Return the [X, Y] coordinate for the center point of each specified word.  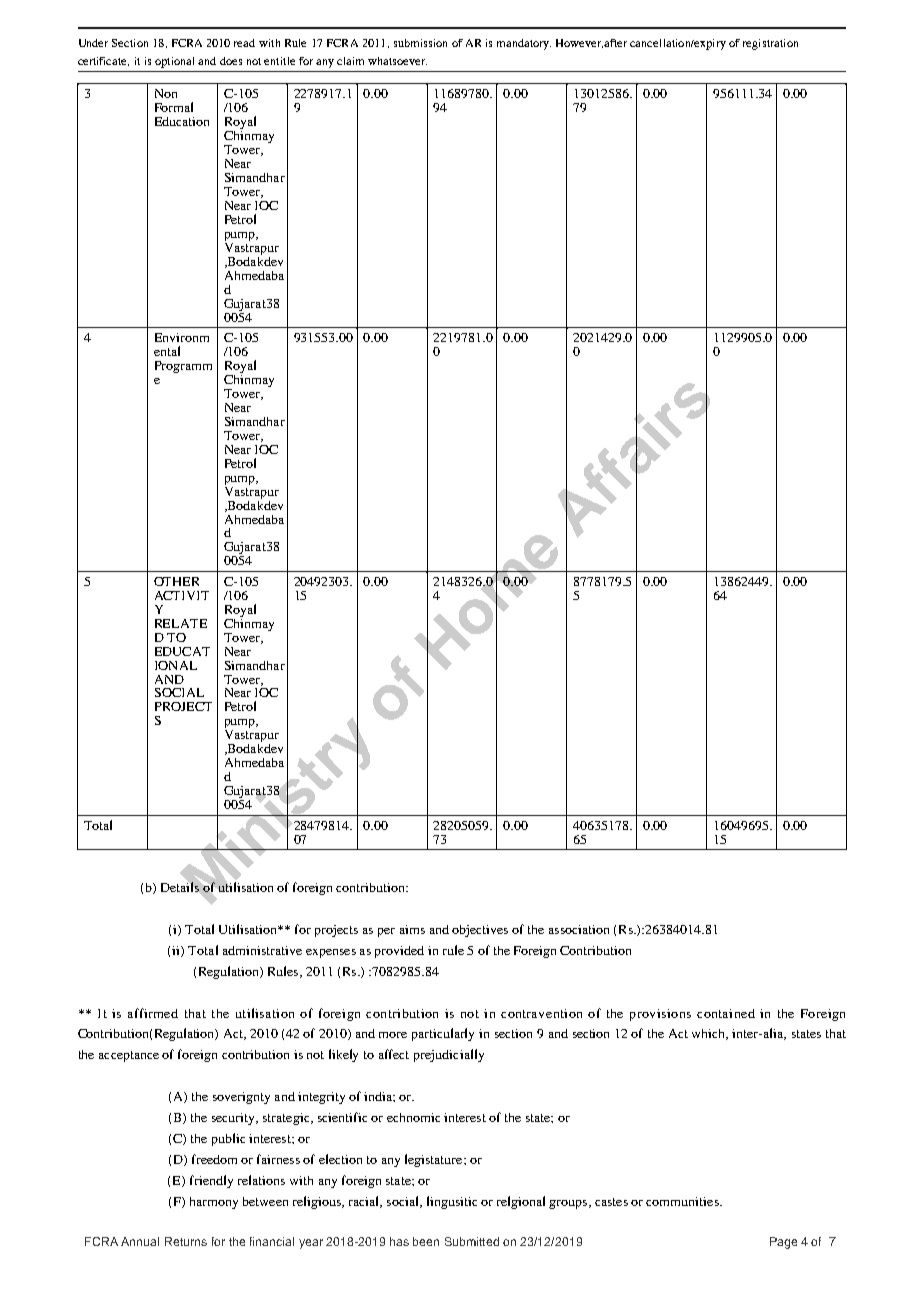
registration [770, 44]
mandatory [524, 44]
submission [420, 43]
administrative [262, 950]
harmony [214, 1203]
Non [166, 93]
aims [412, 929]
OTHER [176, 581]
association [579, 929]
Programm [183, 367]
